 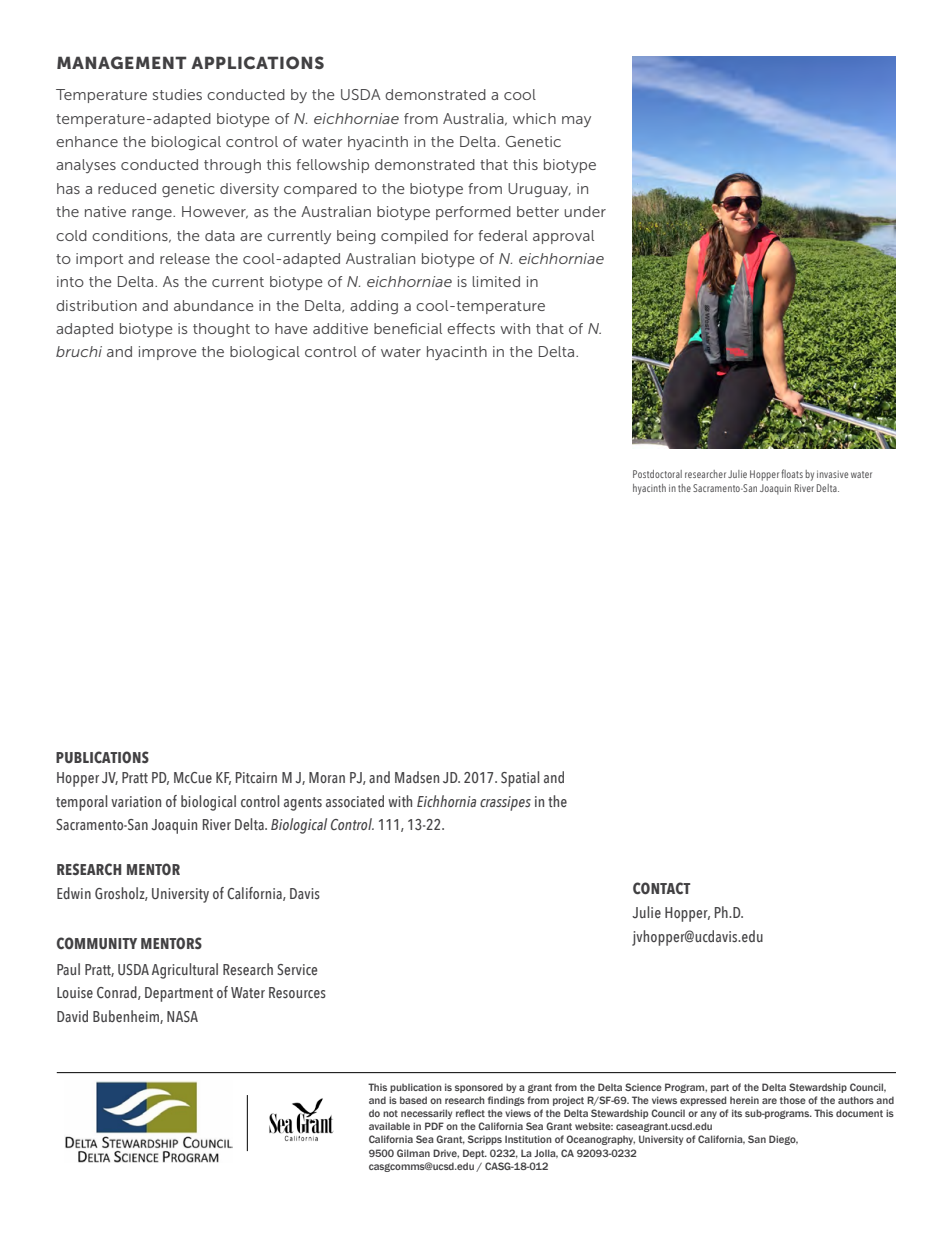 I want to click on reflect, so click(x=470, y=1113).
